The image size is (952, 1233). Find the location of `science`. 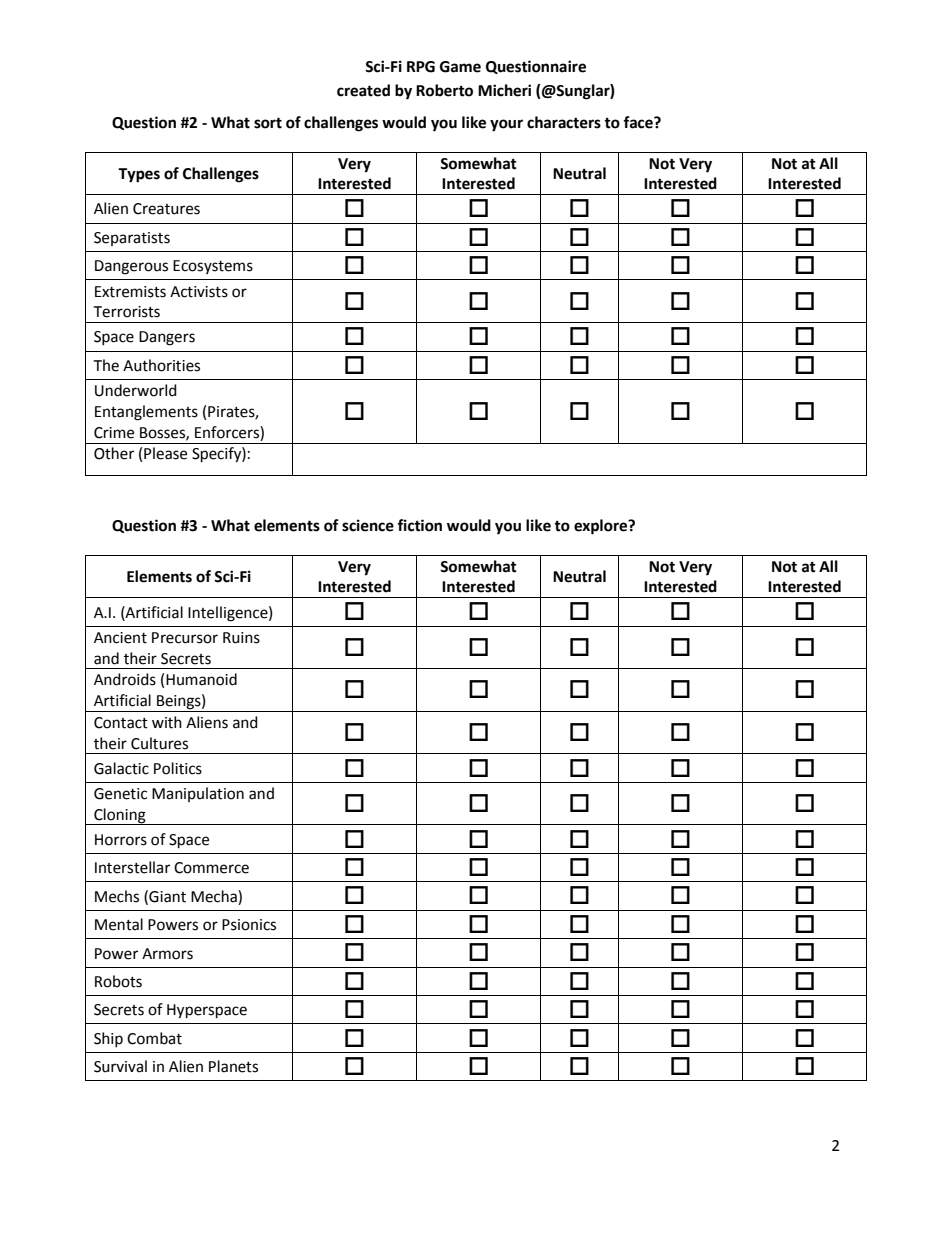

science is located at coordinates (368, 525).
